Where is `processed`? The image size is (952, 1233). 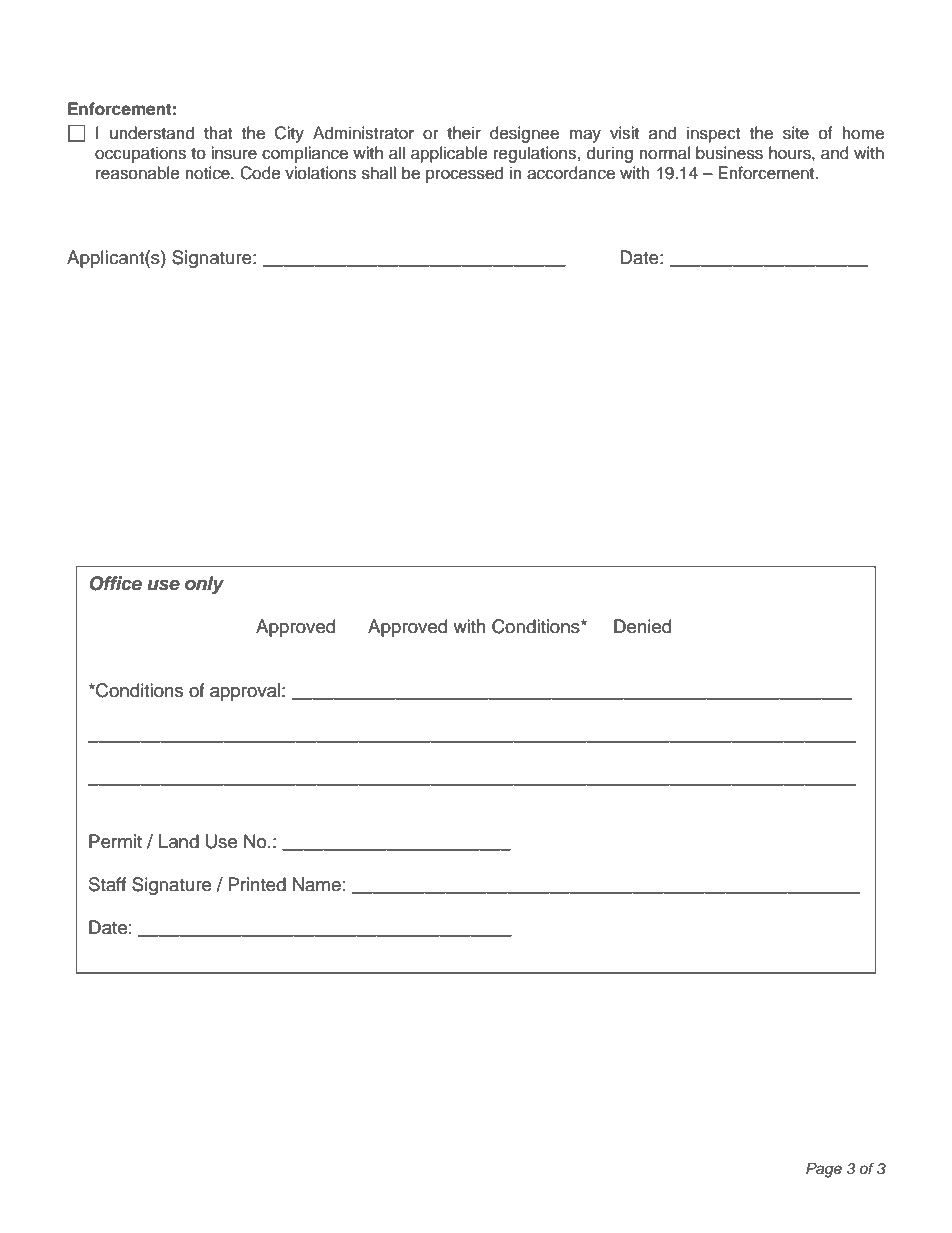 processed is located at coordinates (464, 174).
